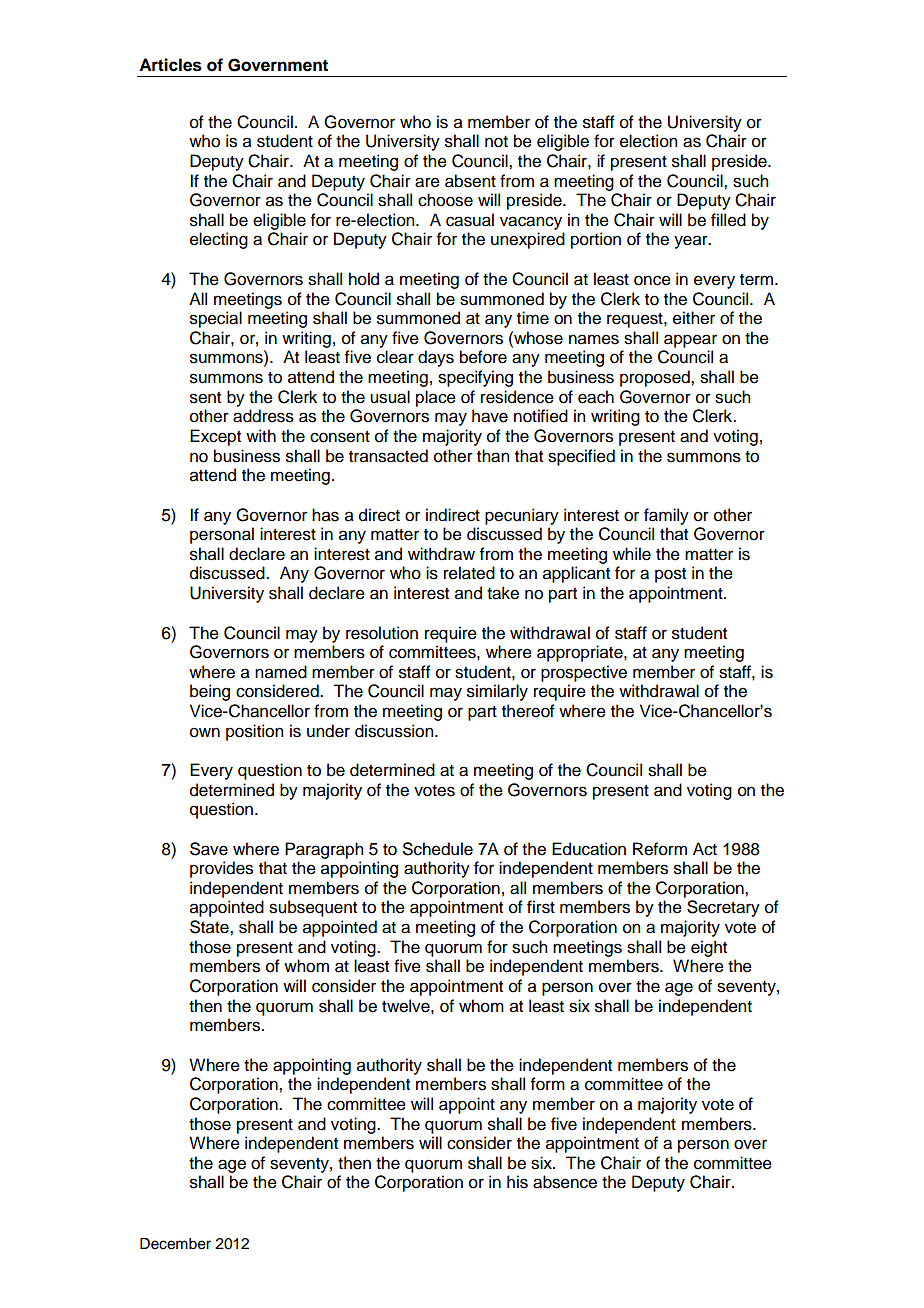  Describe the element at coordinates (709, 948) in the page. I see `eight` at that location.
